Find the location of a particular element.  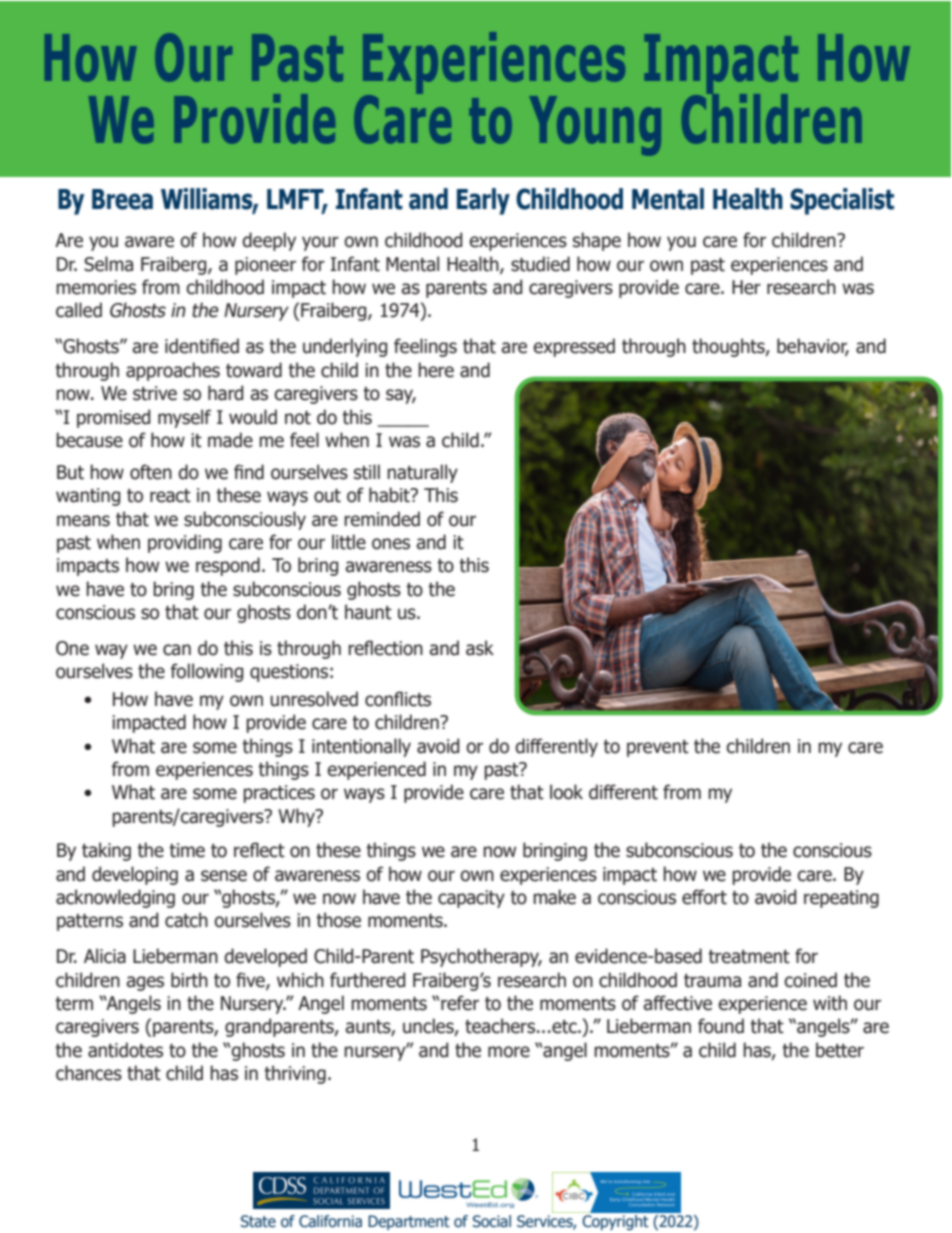

time is located at coordinates (187, 850).
